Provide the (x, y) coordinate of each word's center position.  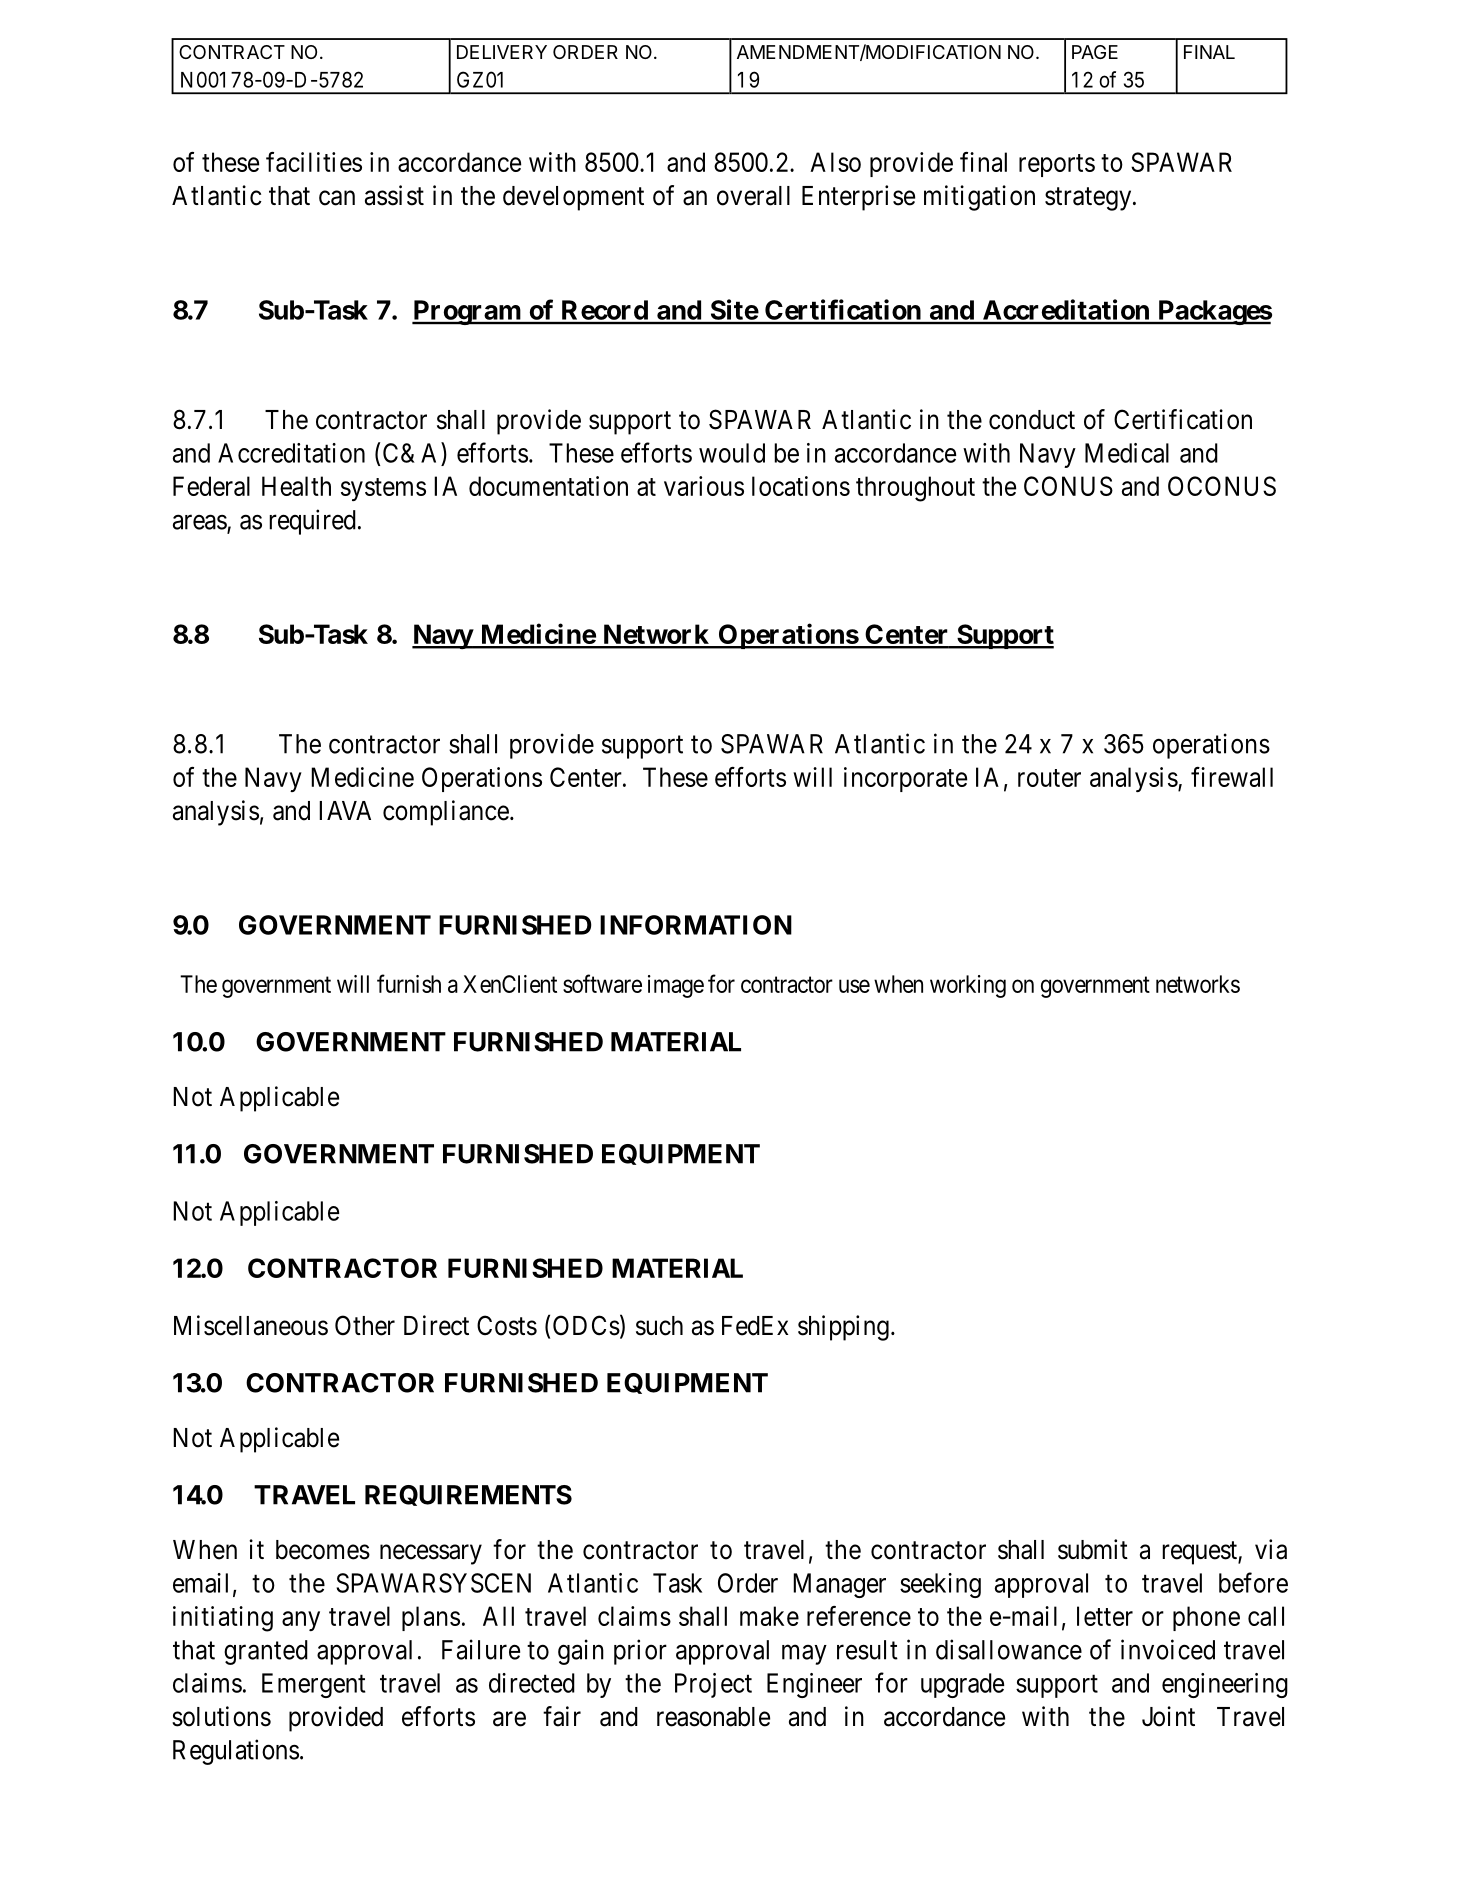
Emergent (314, 1685)
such (659, 1326)
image (676, 986)
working (968, 986)
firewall (1232, 777)
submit (1093, 1549)
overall (753, 196)
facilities (314, 162)
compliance (446, 813)
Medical (1127, 453)
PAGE (1095, 52)
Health (296, 486)
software (602, 983)
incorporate (905, 779)
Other (365, 1325)
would (732, 453)
